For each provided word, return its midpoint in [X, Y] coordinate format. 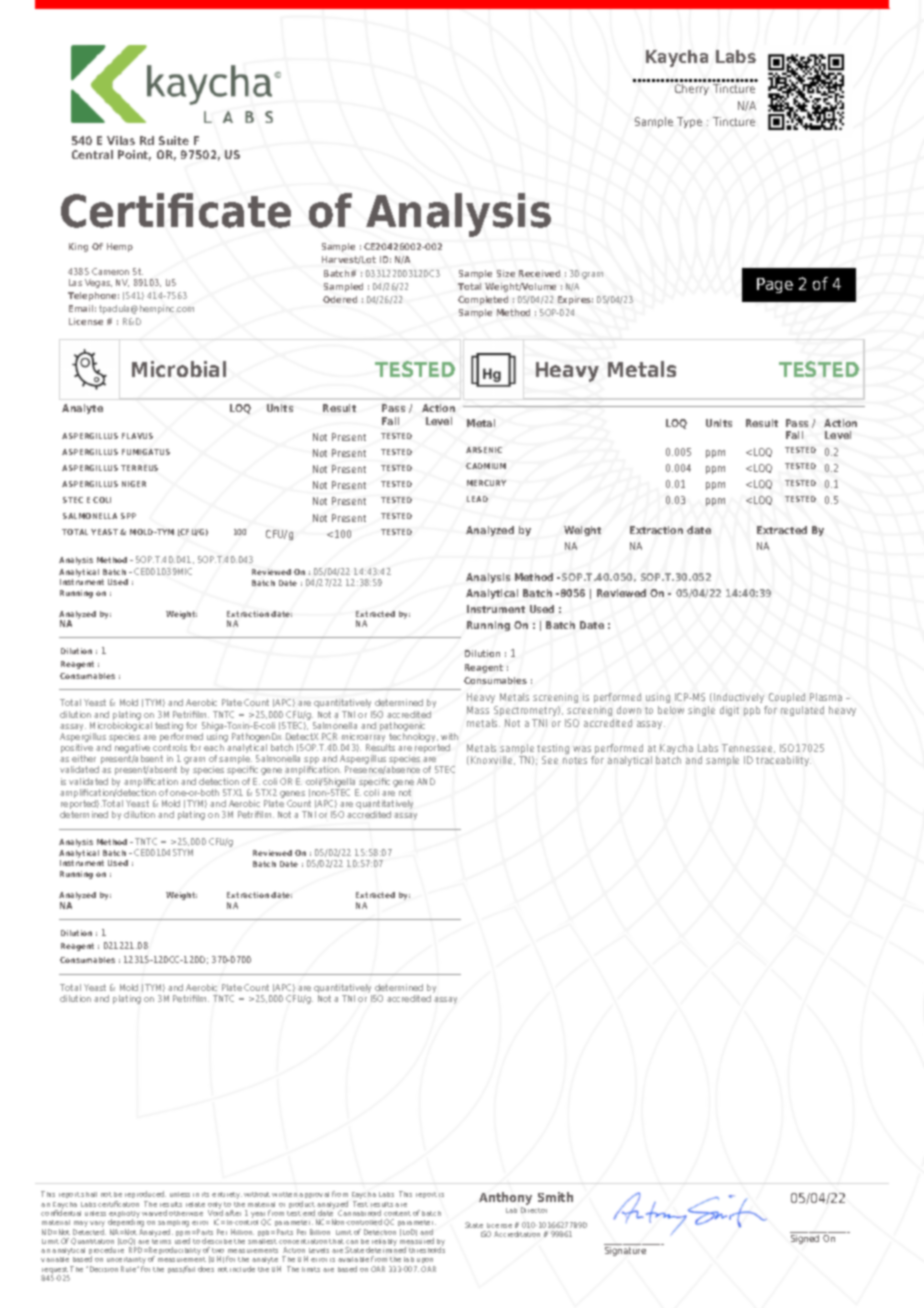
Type [689, 122]
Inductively [739, 698]
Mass [478, 710]
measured [417, 1241]
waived [154, 1213]
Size [506, 273]
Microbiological [121, 728]
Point [134, 155]
